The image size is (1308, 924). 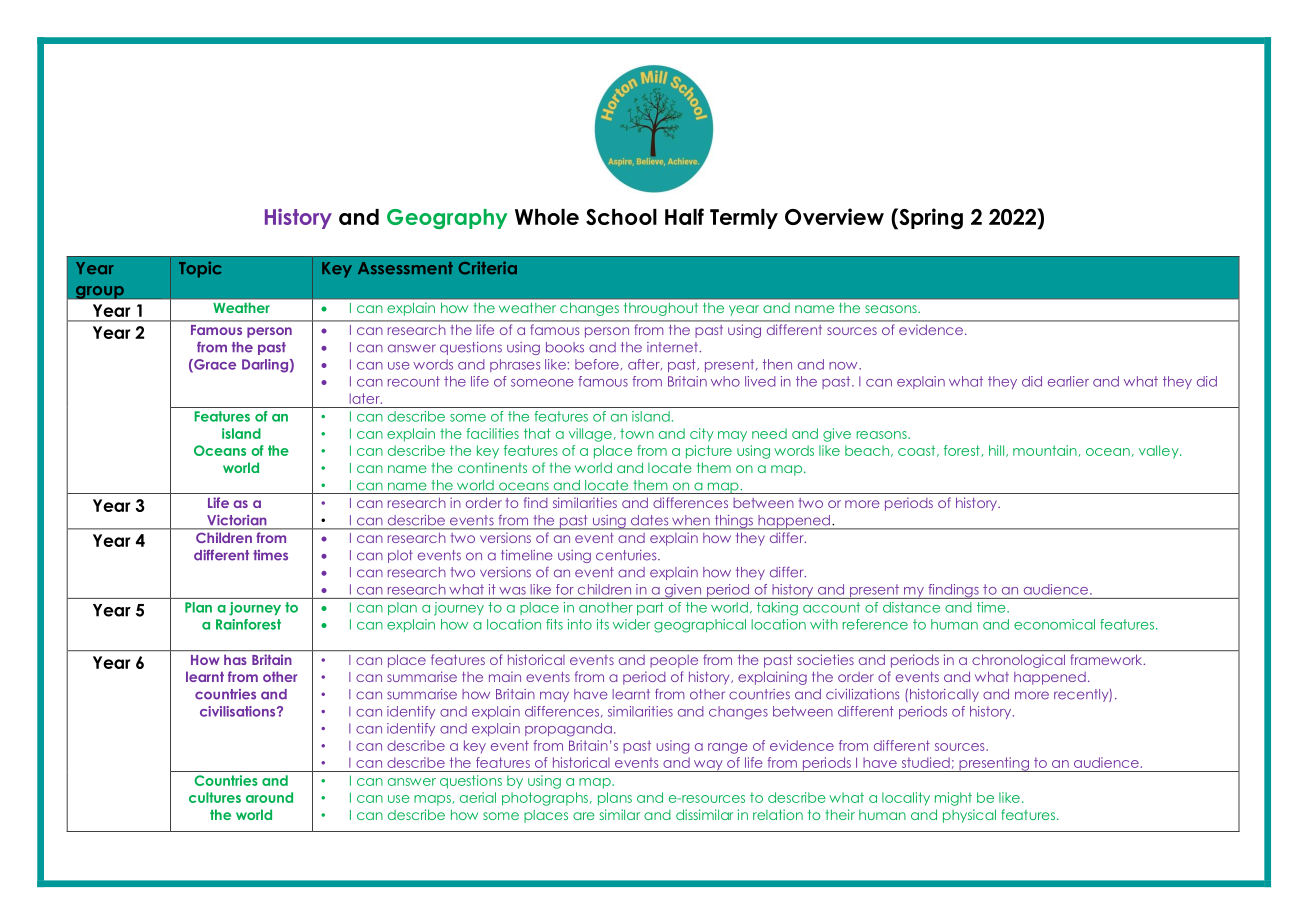 I want to click on Assessment, so click(x=405, y=268).
